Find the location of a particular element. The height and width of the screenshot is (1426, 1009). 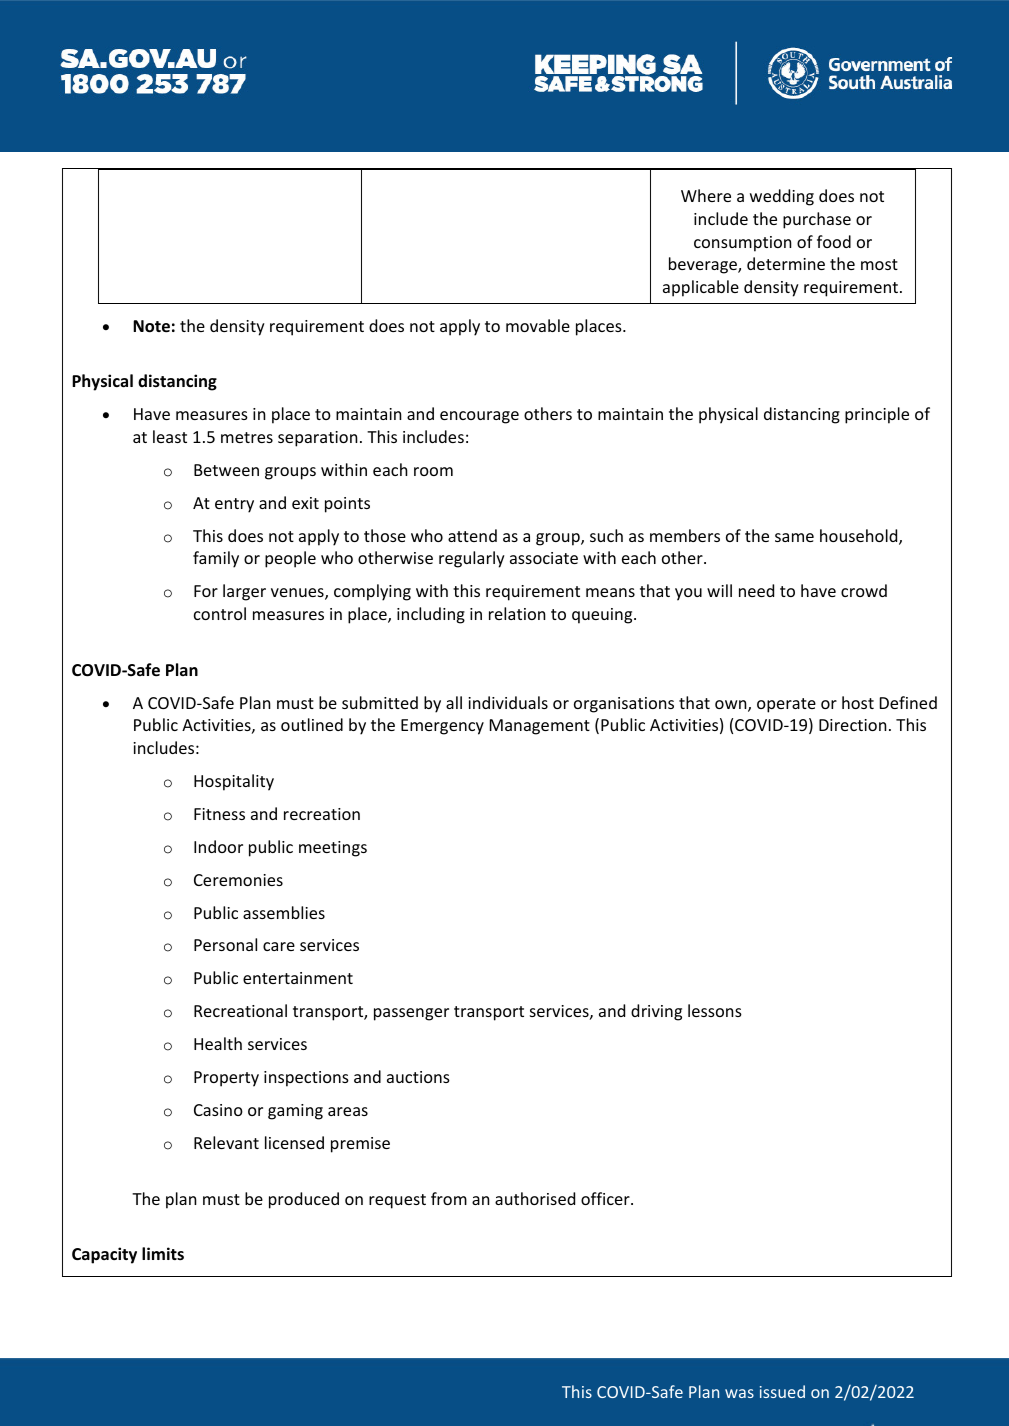

Direction is located at coordinates (853, 725).
